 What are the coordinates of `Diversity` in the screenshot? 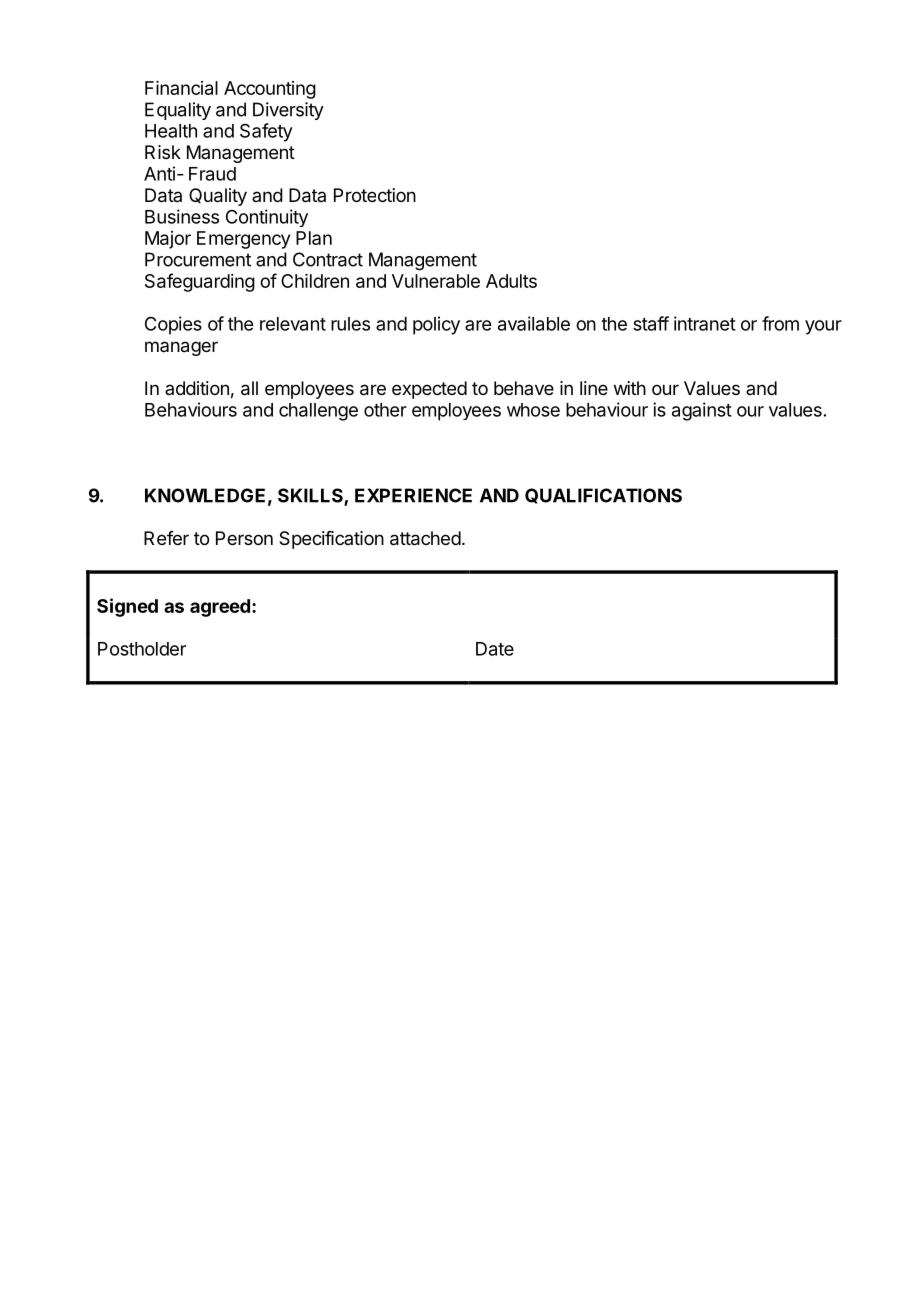 It's located at (288, 111).
